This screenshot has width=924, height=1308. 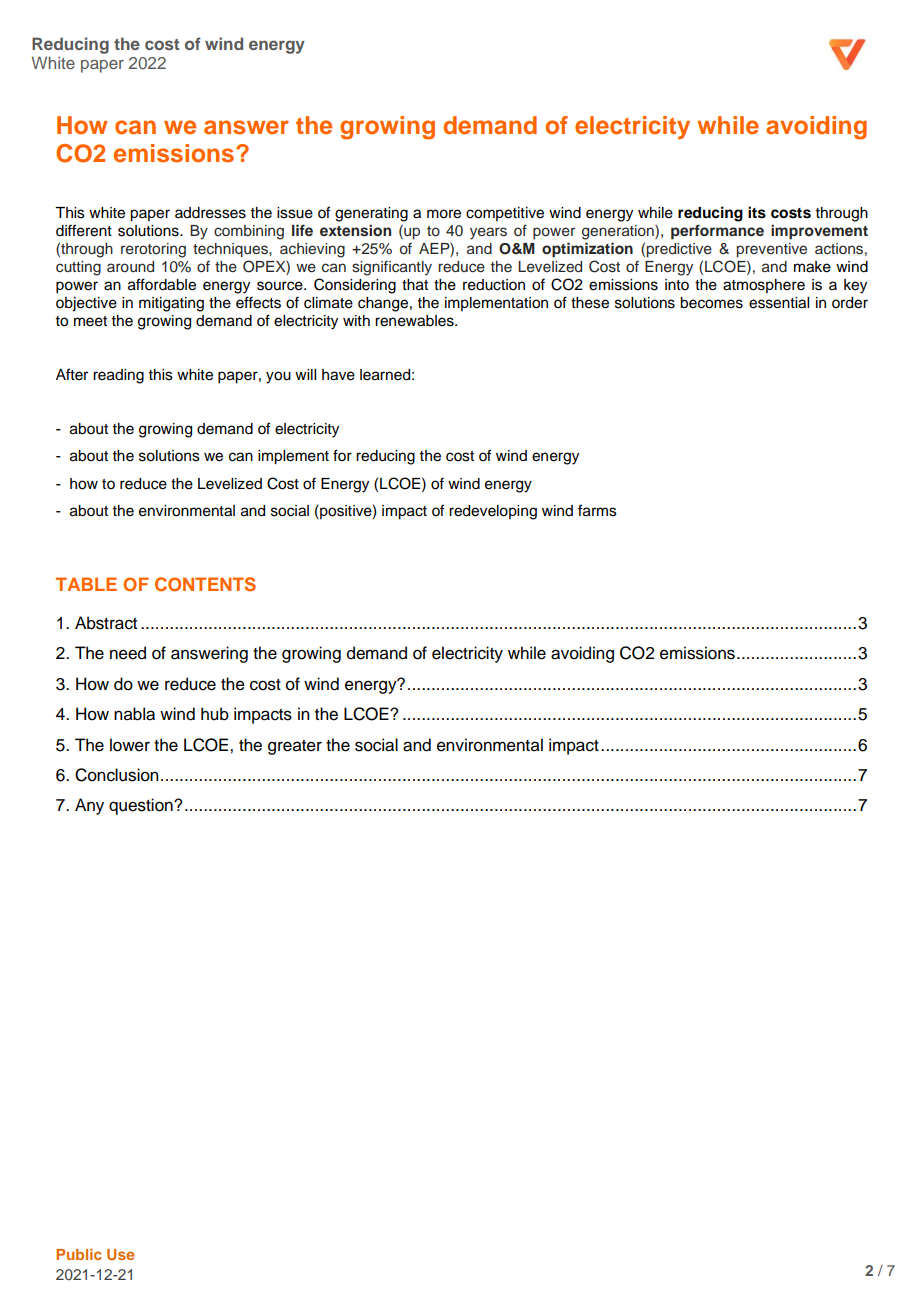 What do you see at coordinates (120, 1254) in the screenshot?
I see `Use` at bounding box center [120, 1254].
